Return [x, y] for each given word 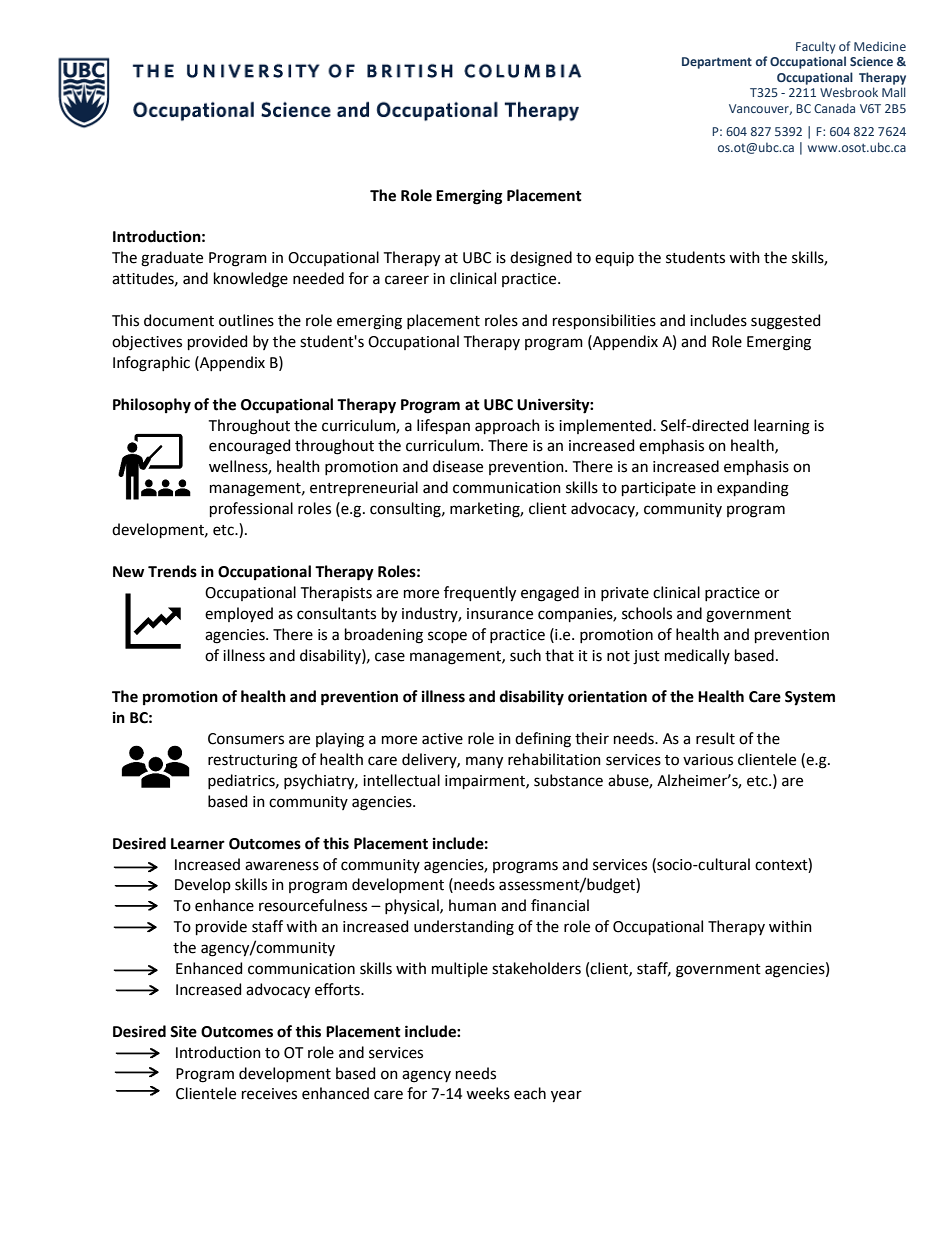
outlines [246, 320]
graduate [172, 259]
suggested [785, 322]
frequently [480, 594]
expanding [753, 489]
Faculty [816, 47]
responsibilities [604, 321]
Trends [172, 571]
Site [183, 1031]
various [708, 760]
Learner [198, 844]
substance [568, 780]
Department [717, 63]
